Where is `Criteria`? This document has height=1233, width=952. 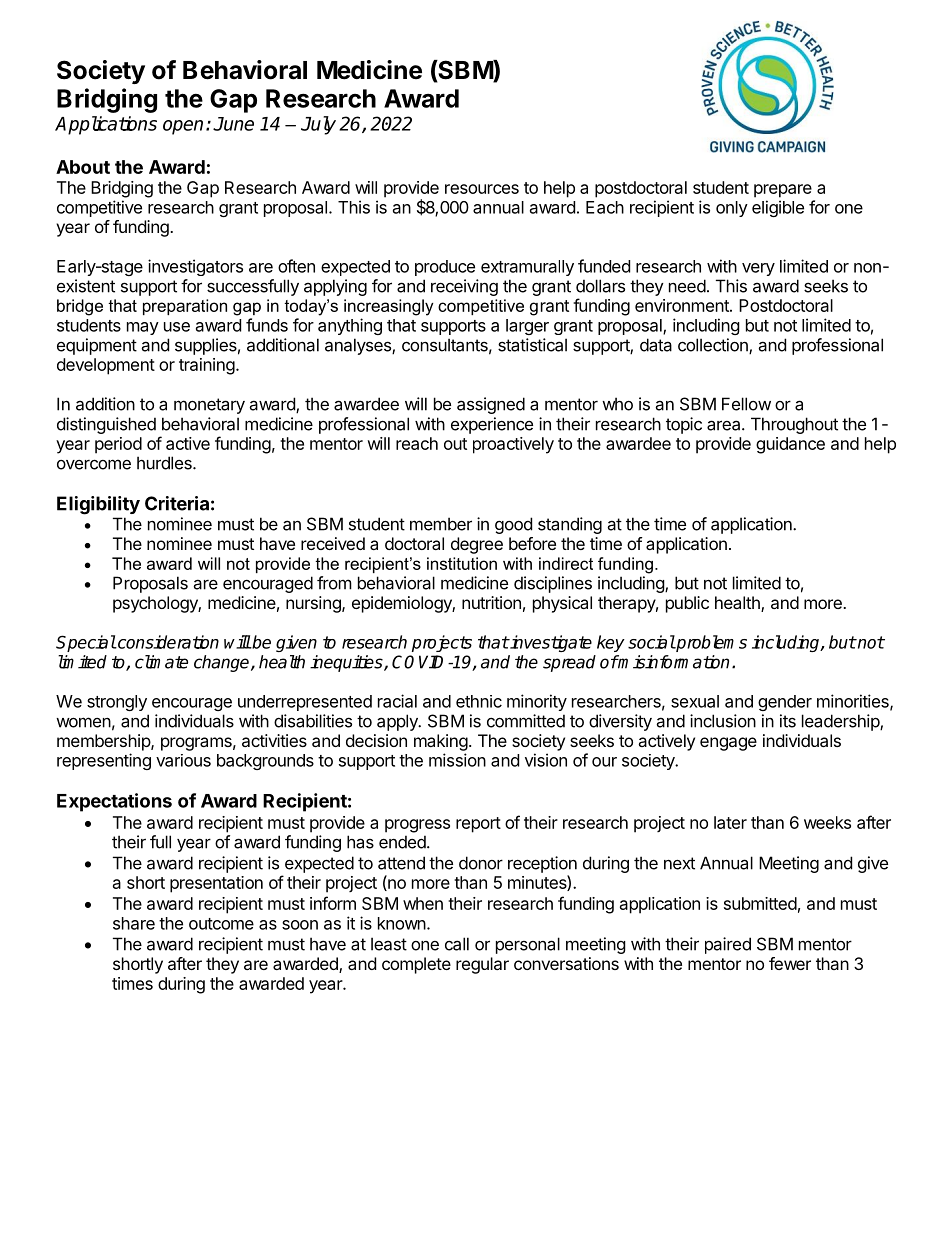
Criteria is located at coordinates (177, 503).
